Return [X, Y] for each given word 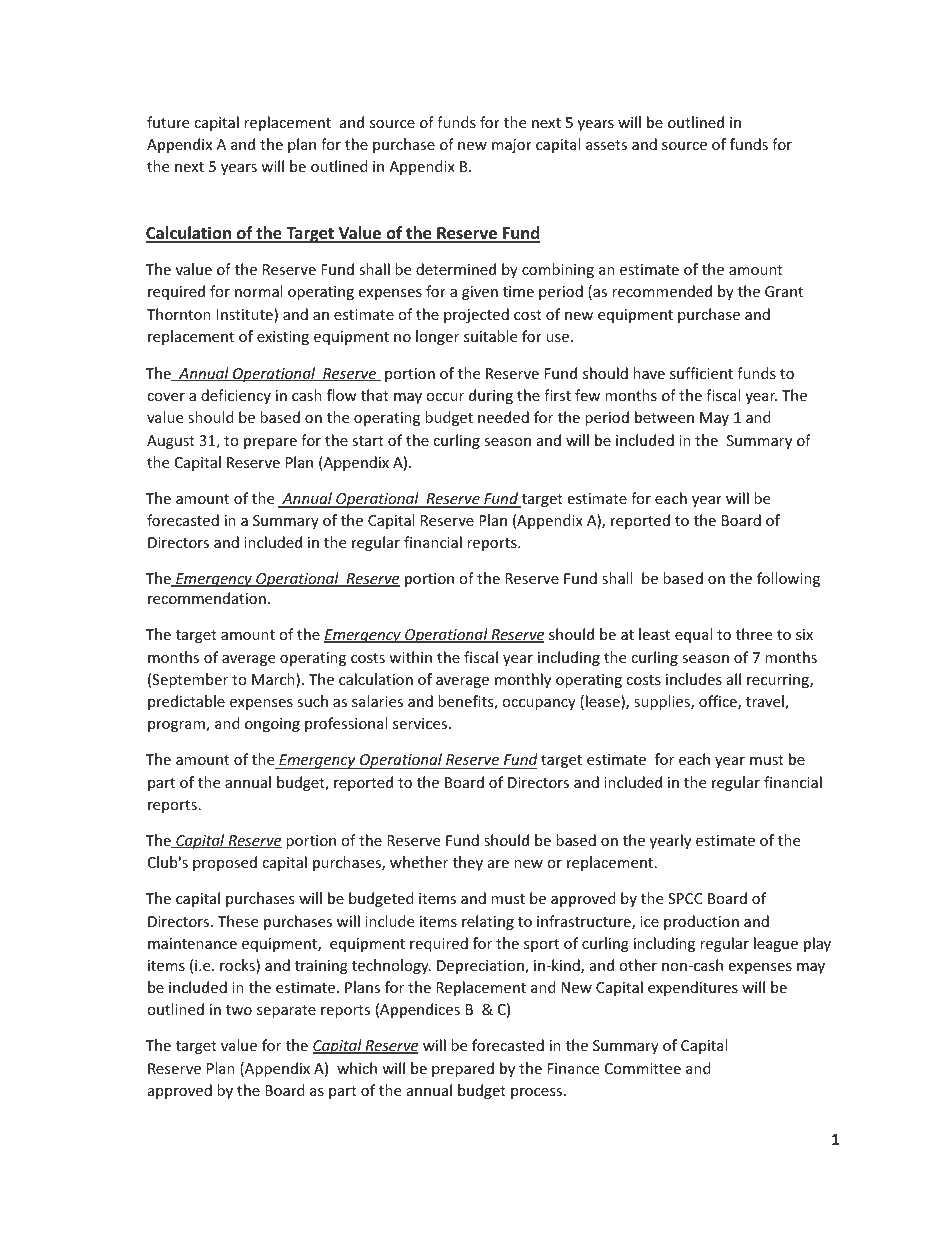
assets [606, 145]
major [512, 146]
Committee [643, 1068]
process [538, 1093]
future [168, 122]
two [239, 1010]
